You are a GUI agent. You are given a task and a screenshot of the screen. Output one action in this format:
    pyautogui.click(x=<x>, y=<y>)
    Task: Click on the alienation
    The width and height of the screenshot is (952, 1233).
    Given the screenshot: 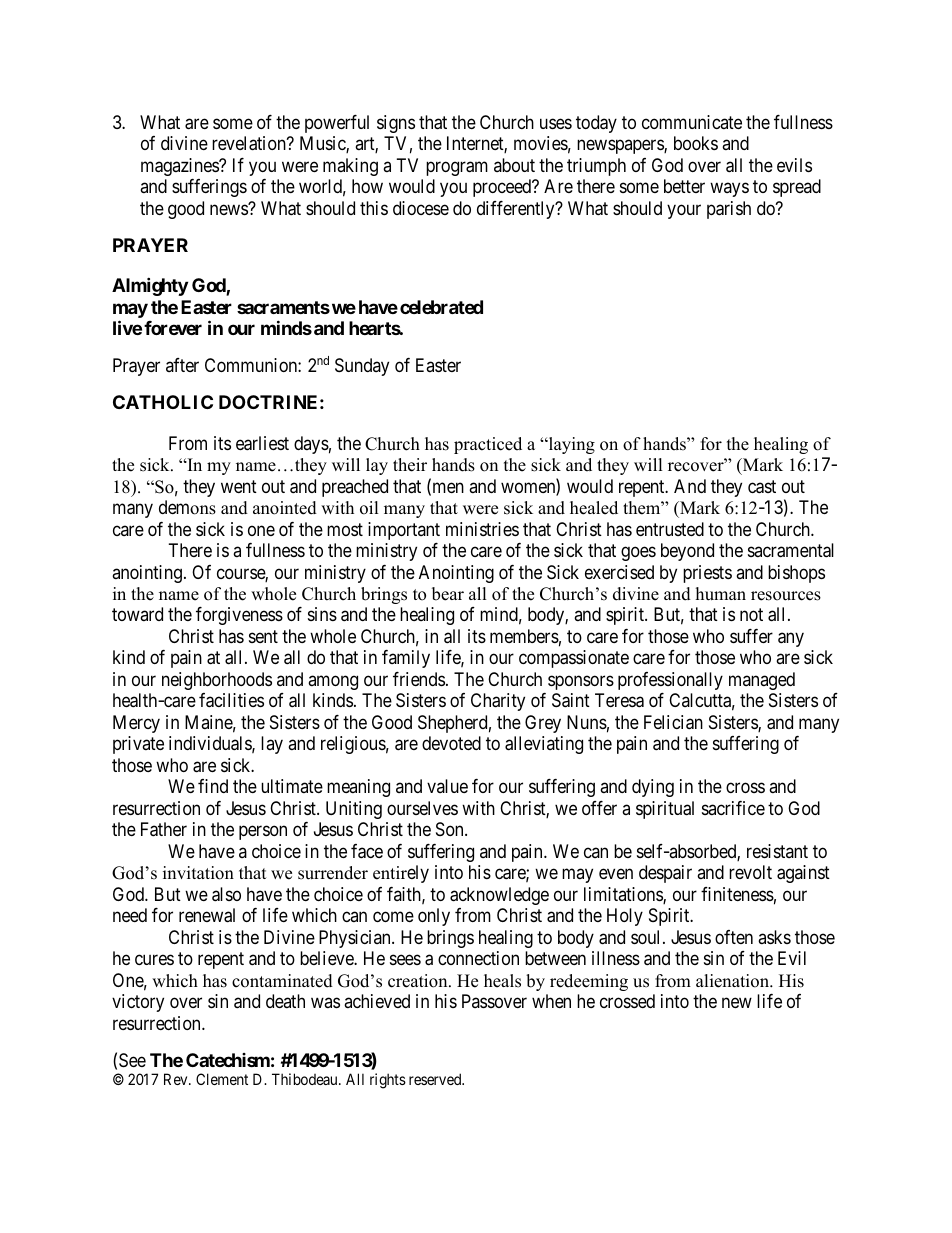 What is the action you would take?
    pyautogui.click(x=733, y=981)
